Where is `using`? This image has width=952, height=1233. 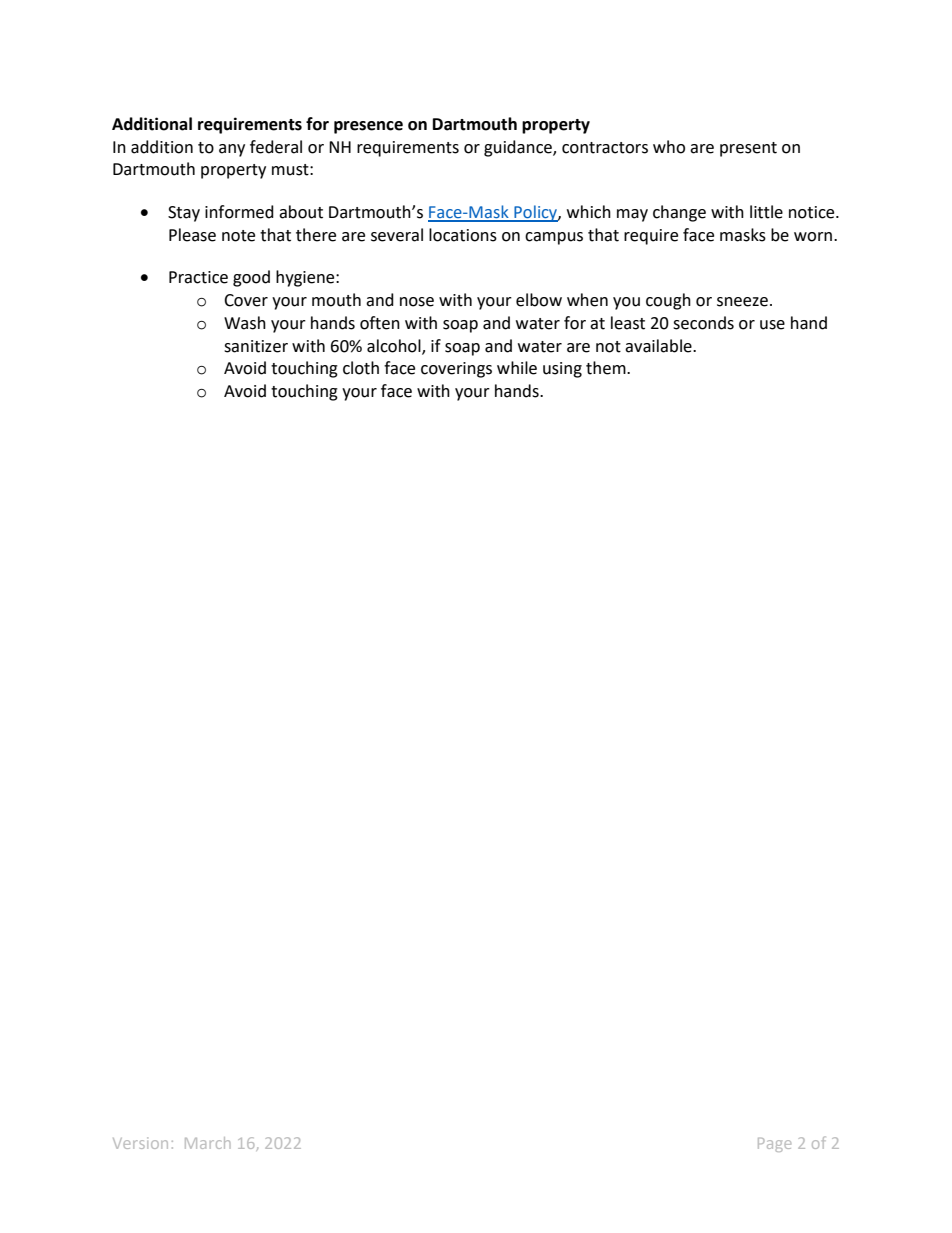
using is located at coordinates (562, 370).
